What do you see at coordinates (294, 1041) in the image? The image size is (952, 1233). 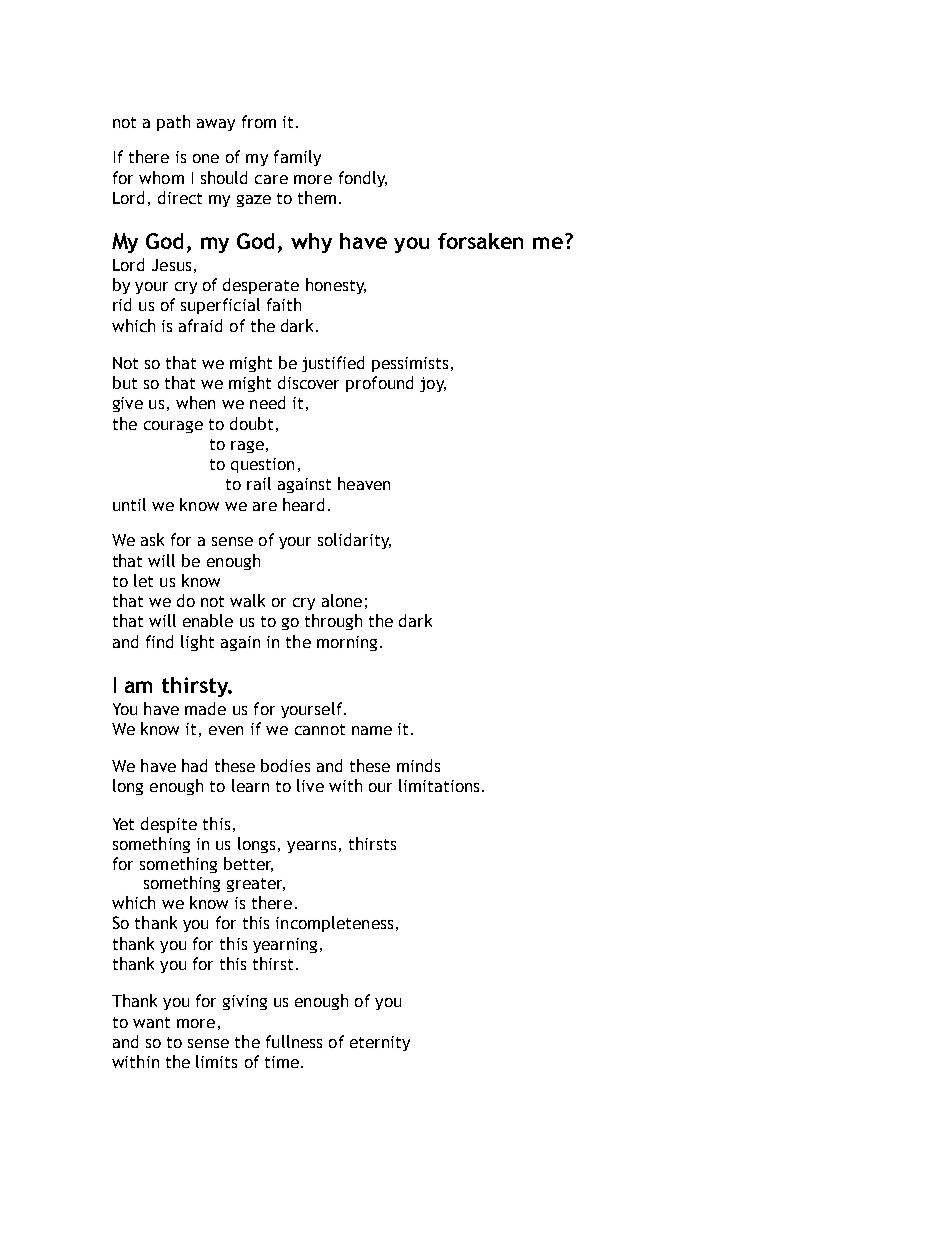 I see `fullness` at bounding box center [294, 1041].
